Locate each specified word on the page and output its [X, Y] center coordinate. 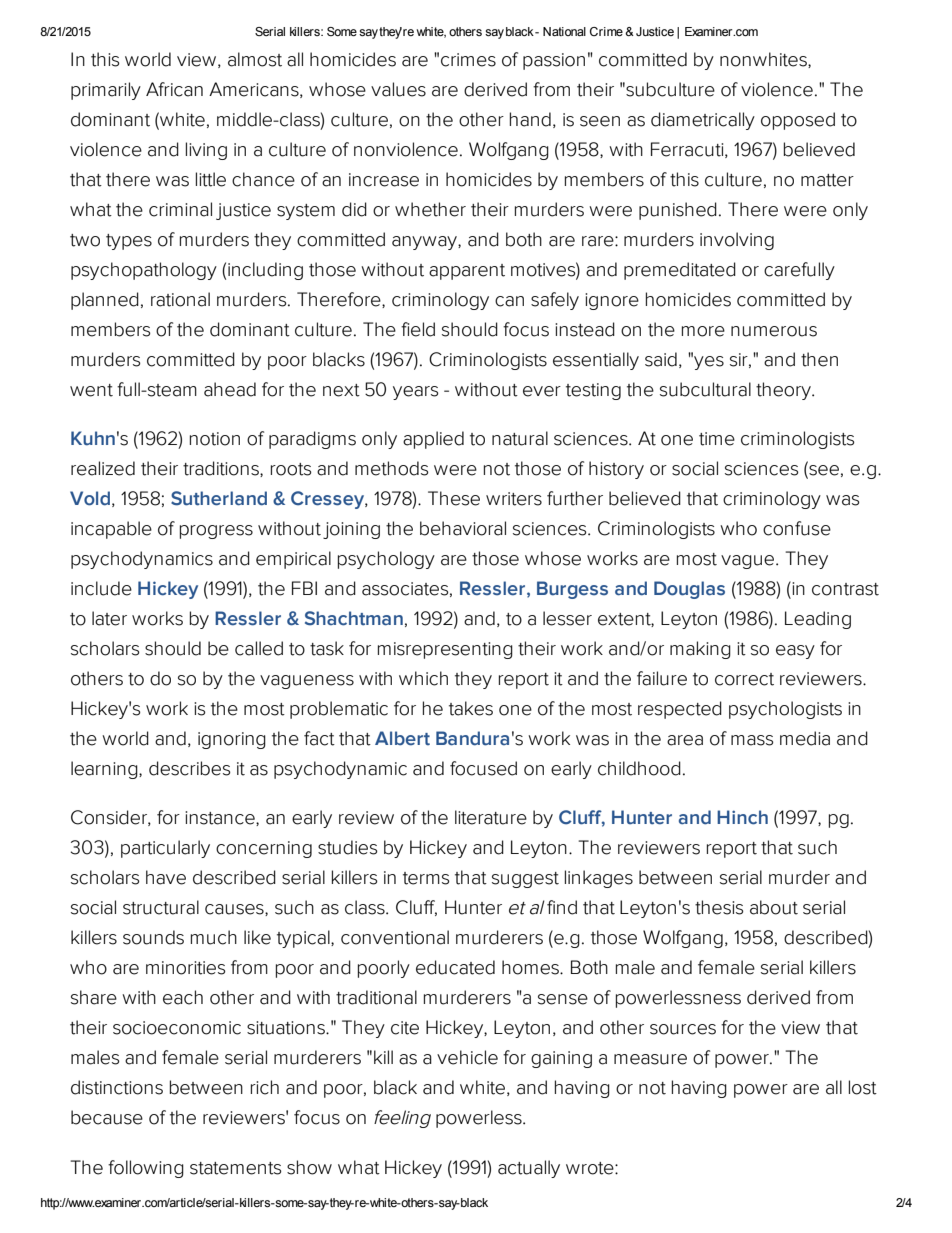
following [146, 1169]
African [174, 89]
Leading [818, 620]
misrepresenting [445, 650]
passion [554, 61]
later [109, 618]
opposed [798, 121]
